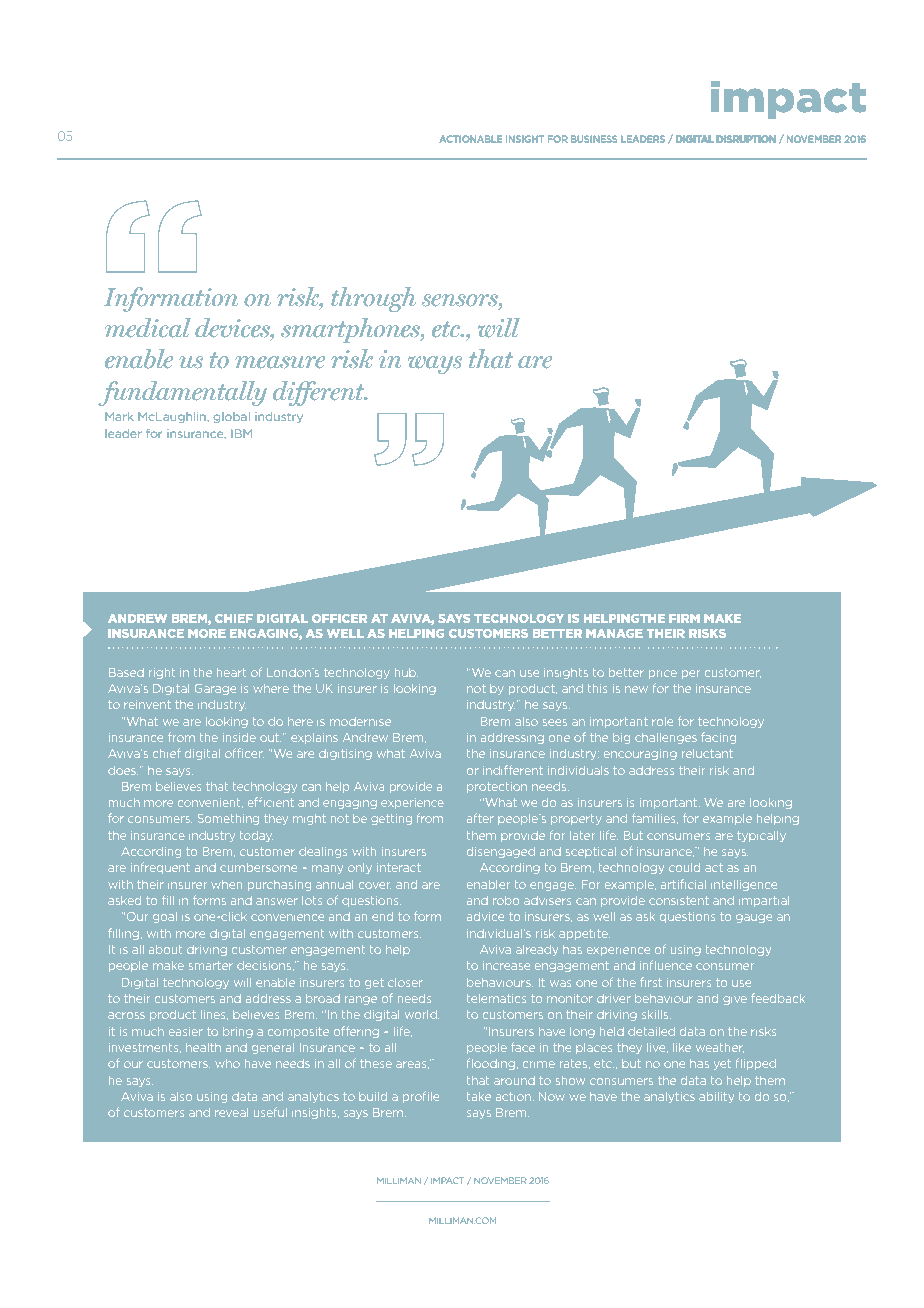 This image has height=1308, width=924. What do you see at coordinates (421, 1097) in the image?
I see `profile` at bounding box center [421, 1097].
